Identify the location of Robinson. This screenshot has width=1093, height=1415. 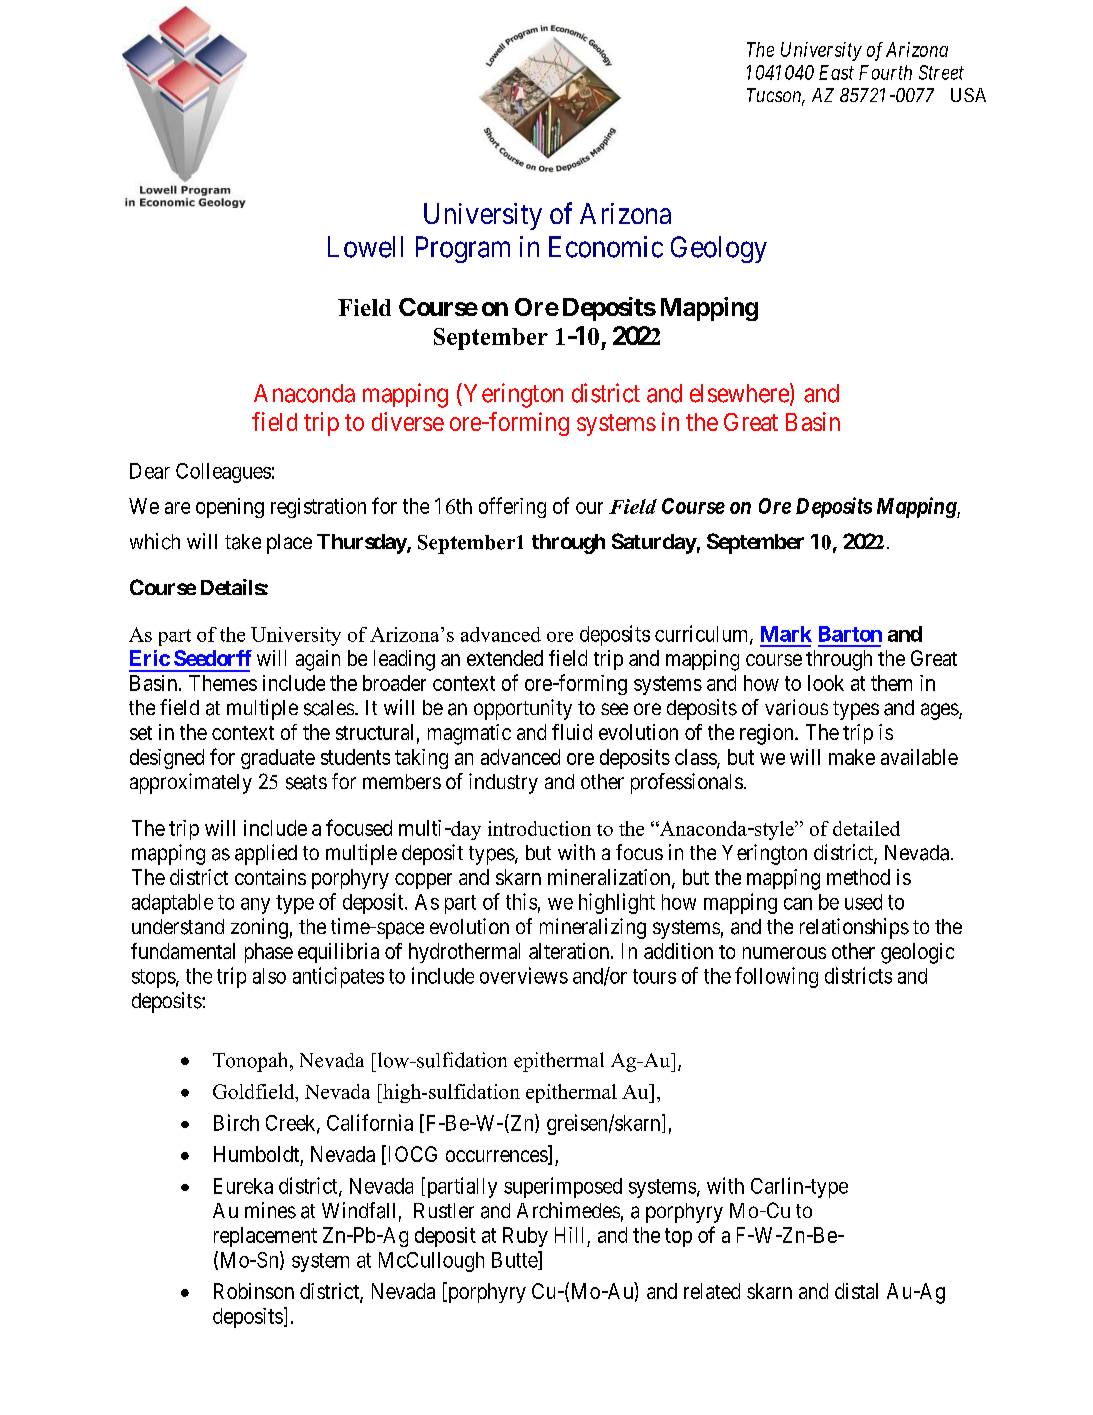
(254, 1291).
